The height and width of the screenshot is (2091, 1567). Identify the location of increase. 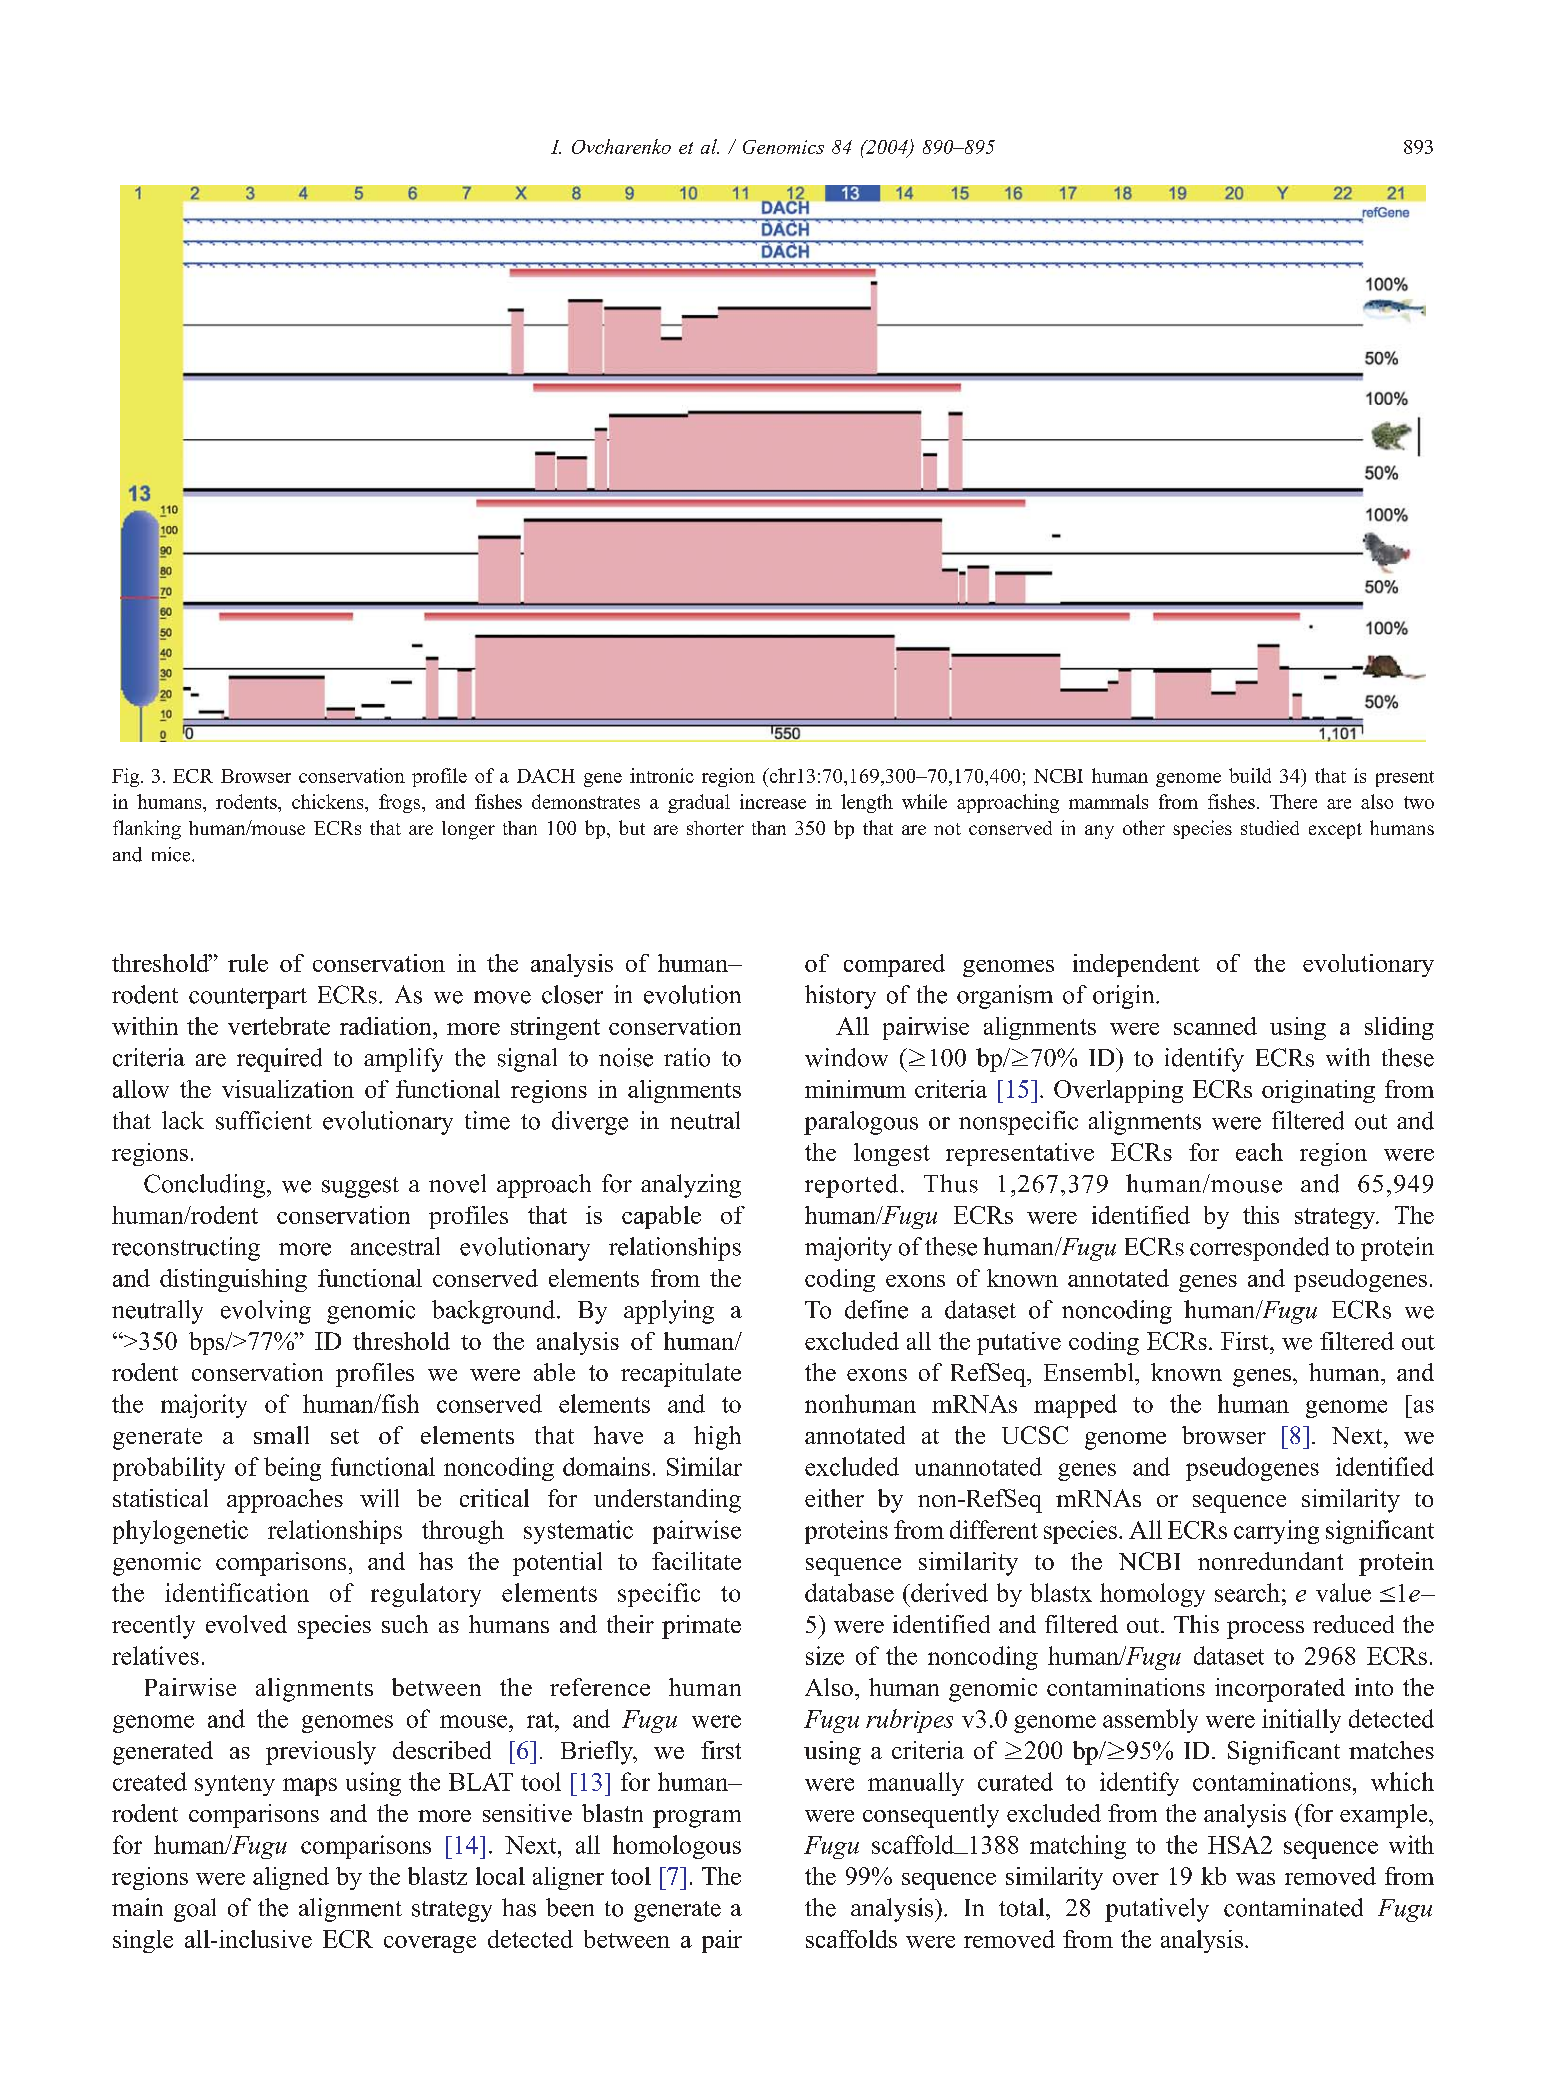
(773, 801).
